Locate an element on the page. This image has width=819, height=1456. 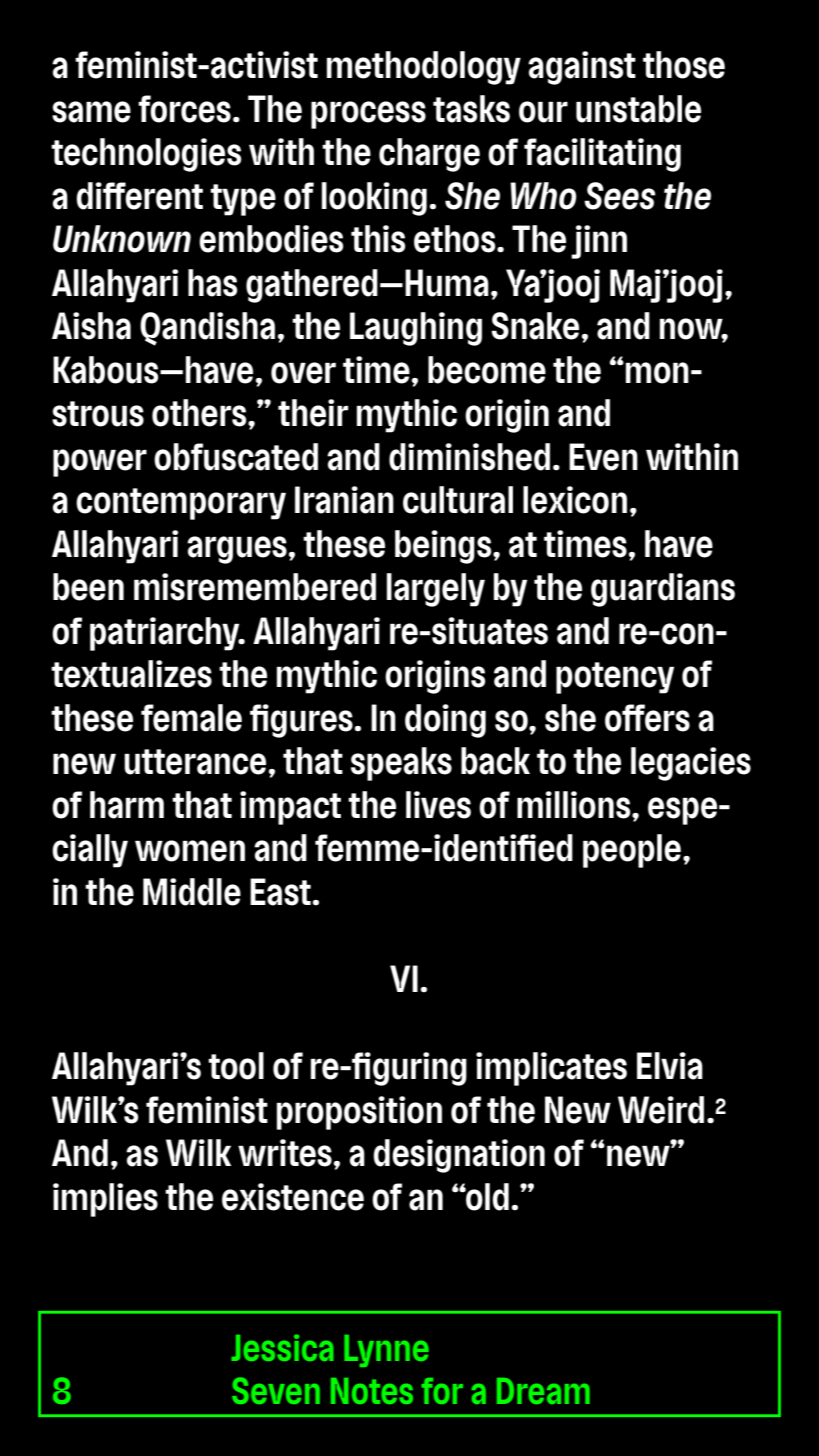
East is located at coordinates (281, 892).
